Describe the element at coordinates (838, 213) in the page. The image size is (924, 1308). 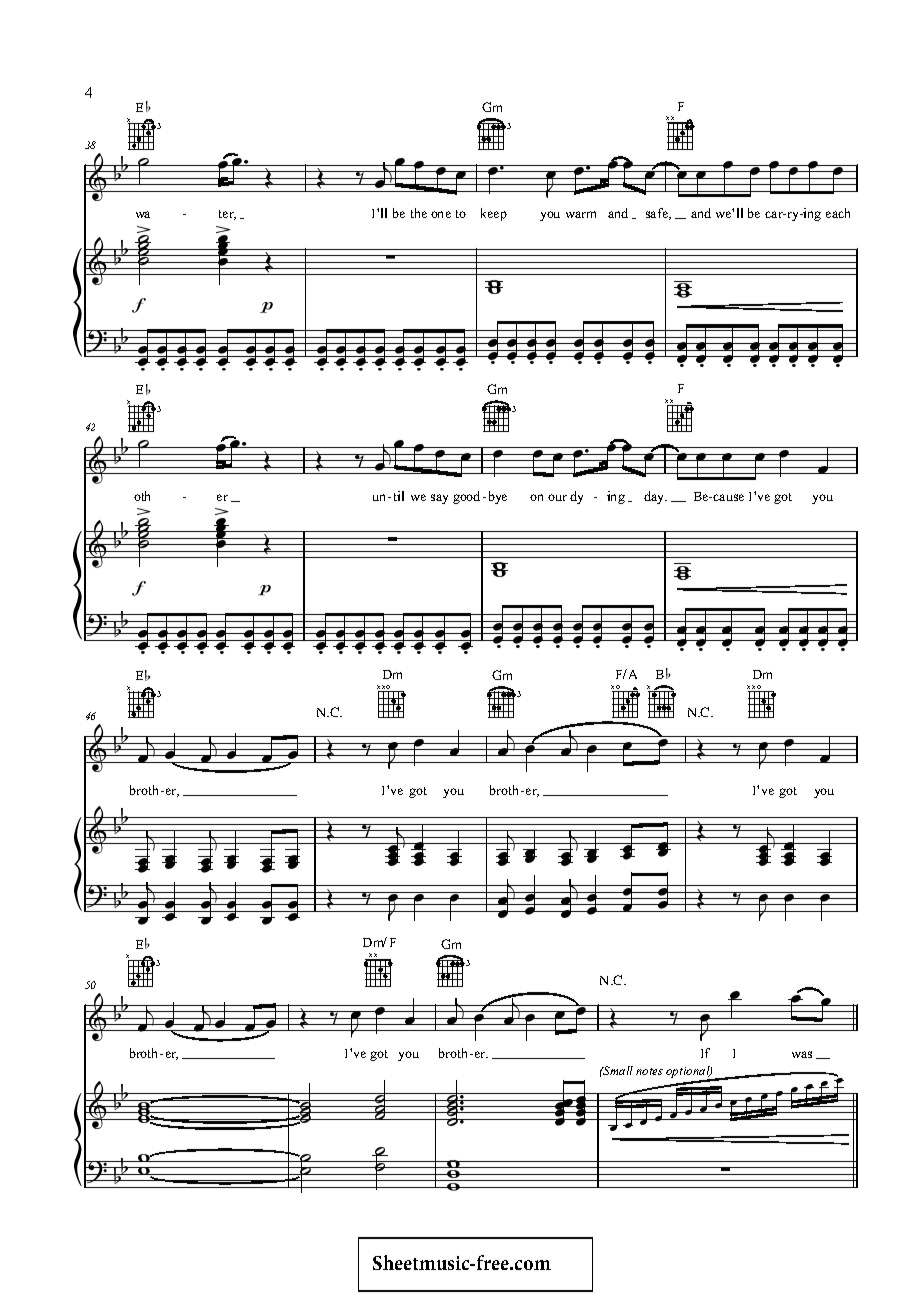
I see `each` at that location.
